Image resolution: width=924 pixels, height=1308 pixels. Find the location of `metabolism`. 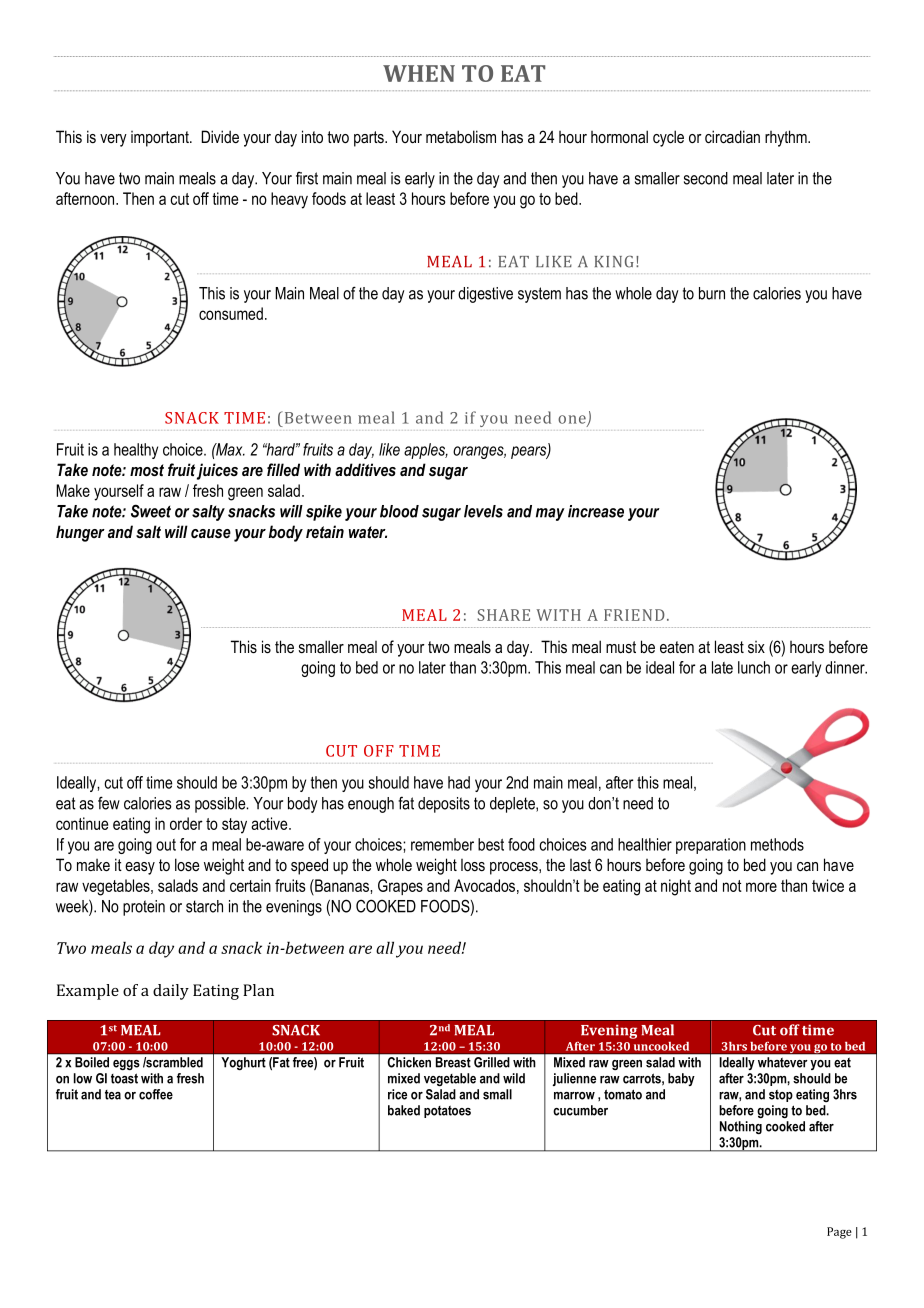

metabolism is located at coordinates (461, 136).
